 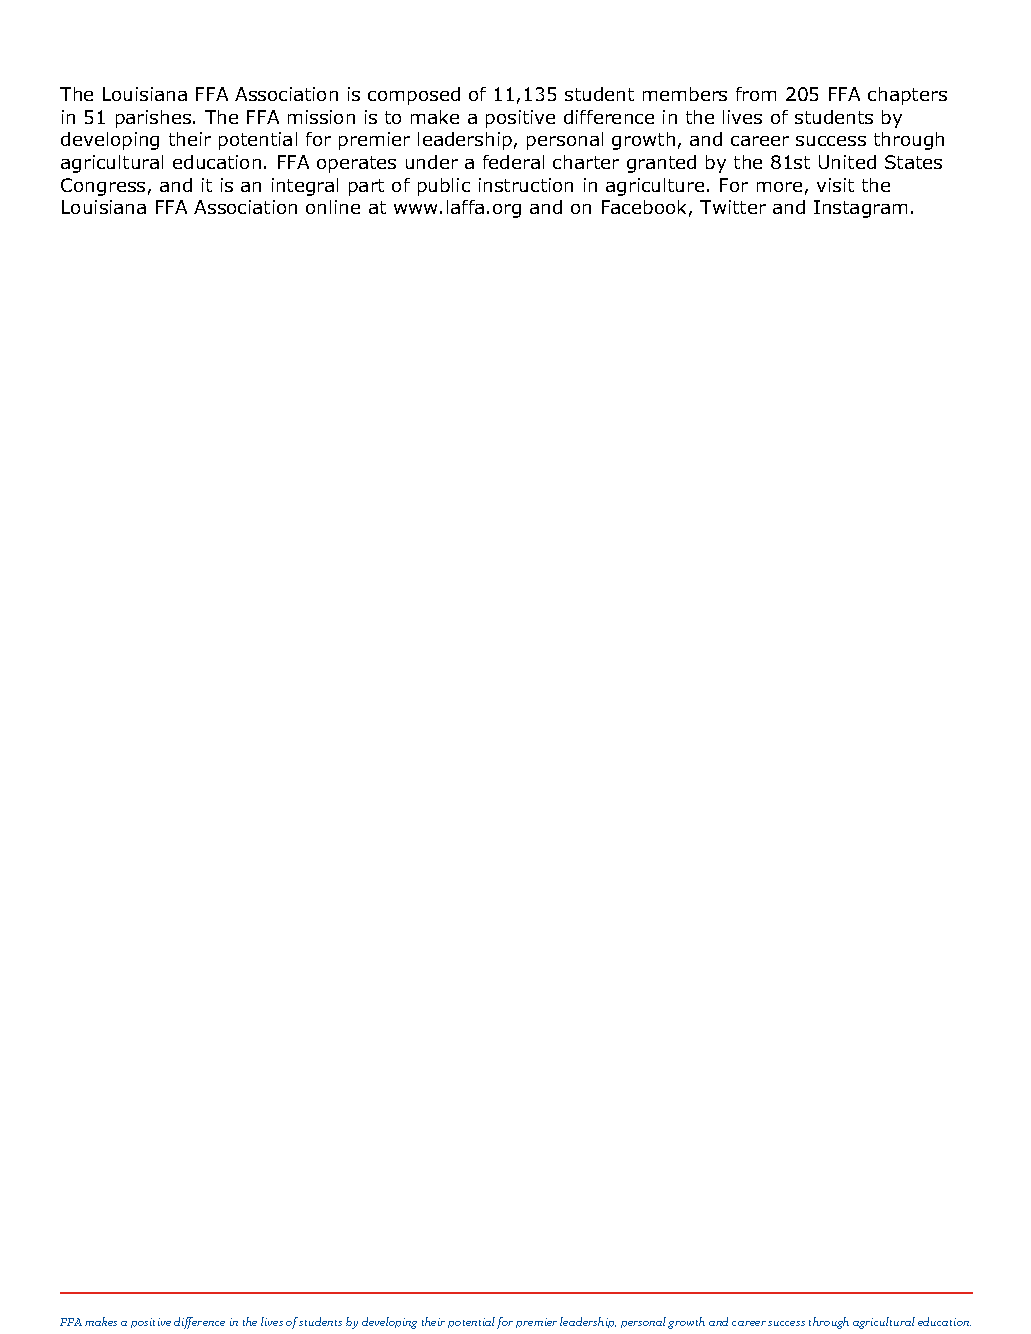 What do you see at coordinates (321, 117) in the screenshot?
I see `mission` at bounding box center [321, 117].
